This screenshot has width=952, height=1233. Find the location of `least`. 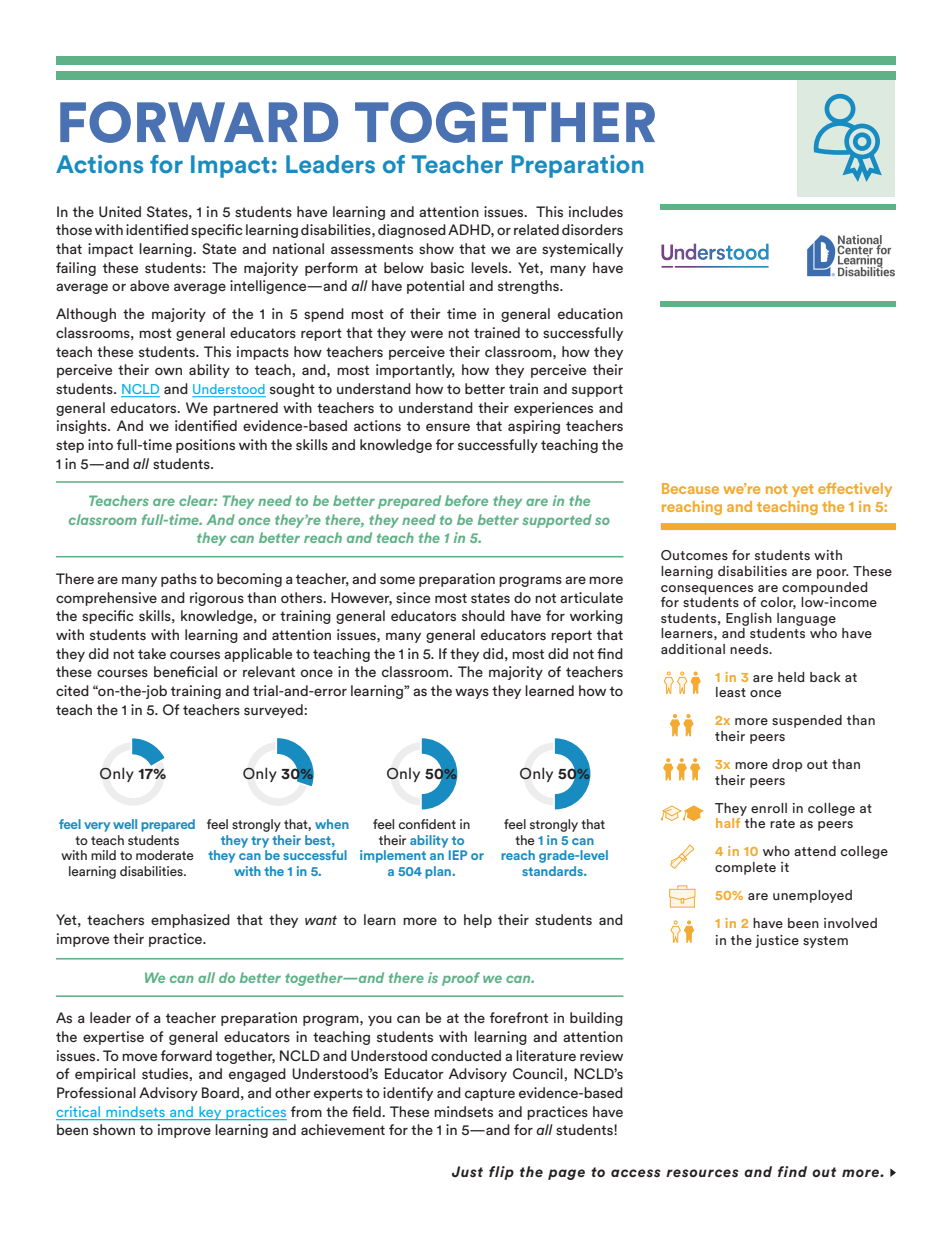

least is located at coordinates (731, 692).
